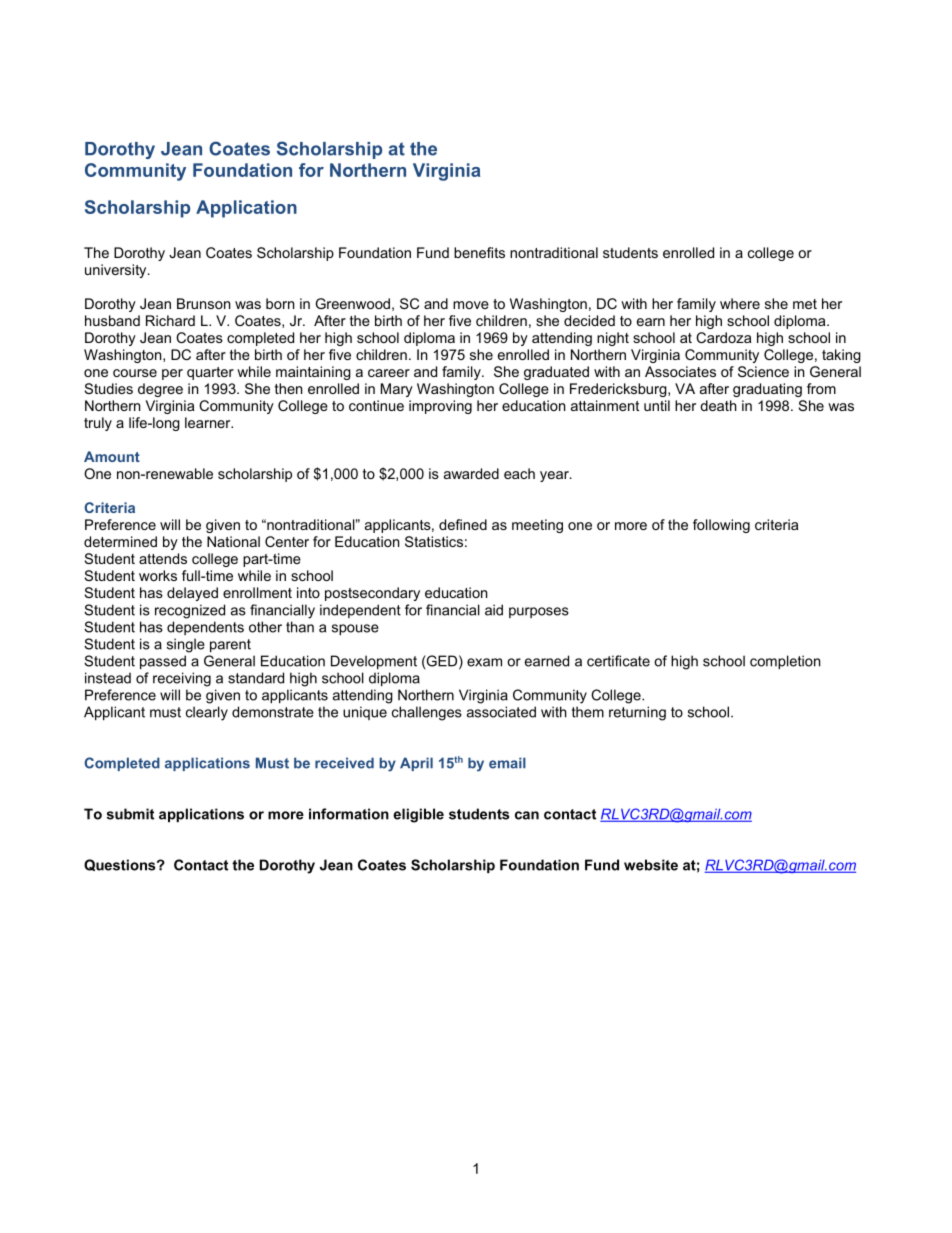  I want to click on single, so click(186, 645).
